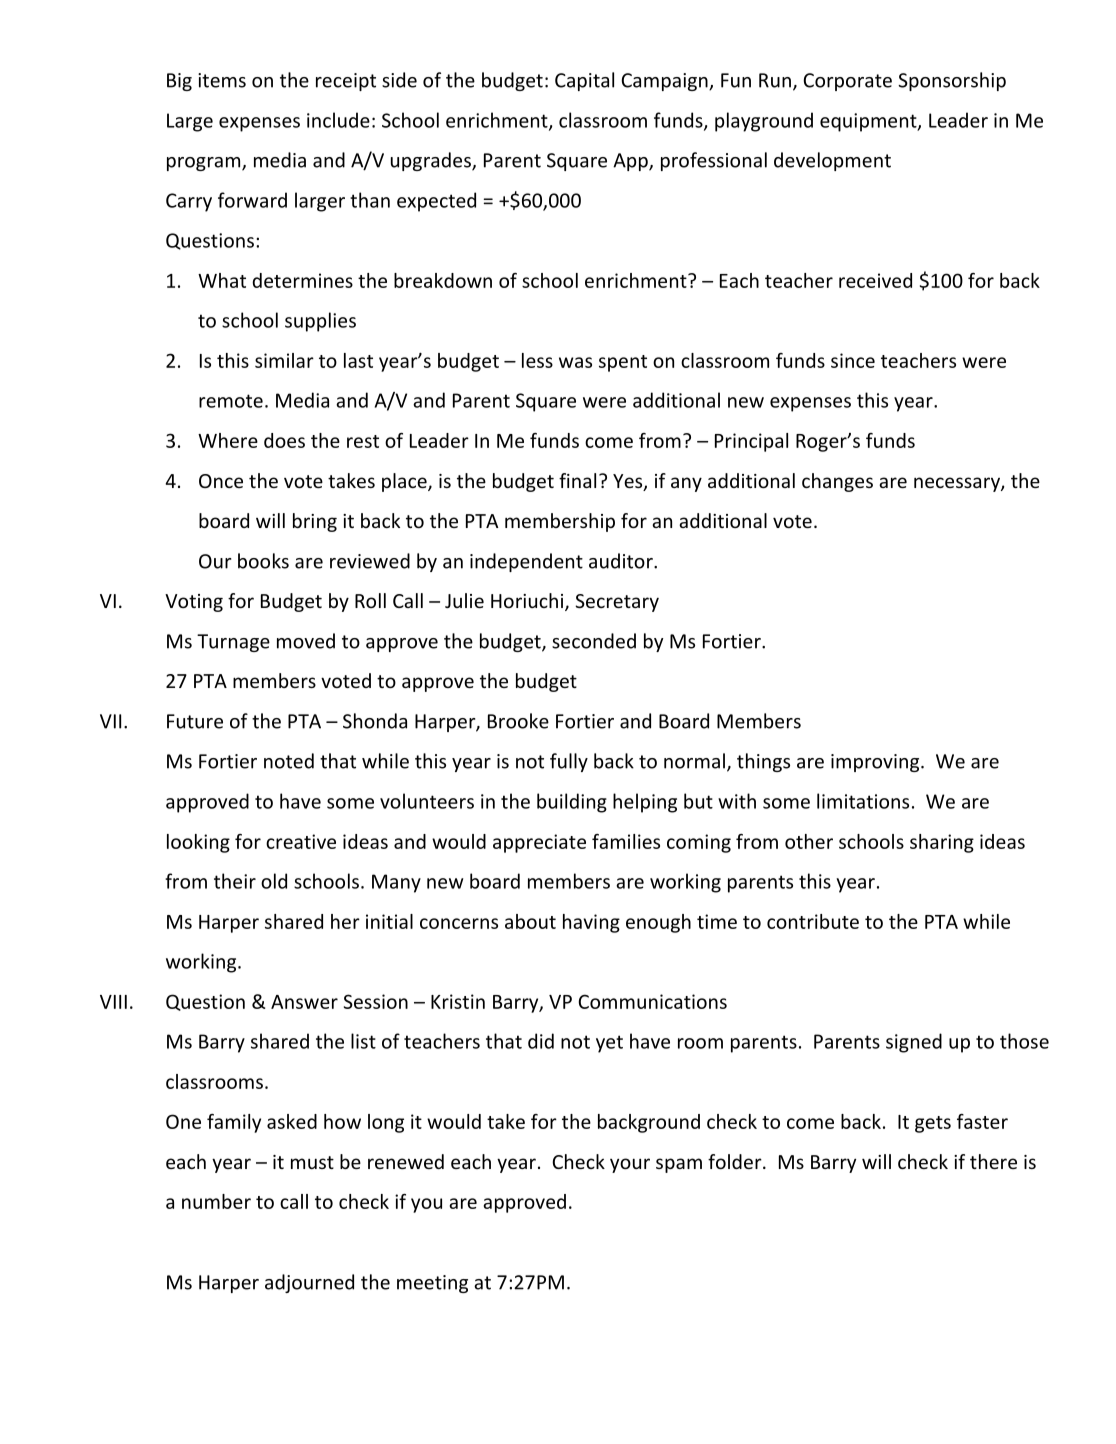 This screenshot has width=1116, height=1444. I want to click on remote, so click(231, 401).
